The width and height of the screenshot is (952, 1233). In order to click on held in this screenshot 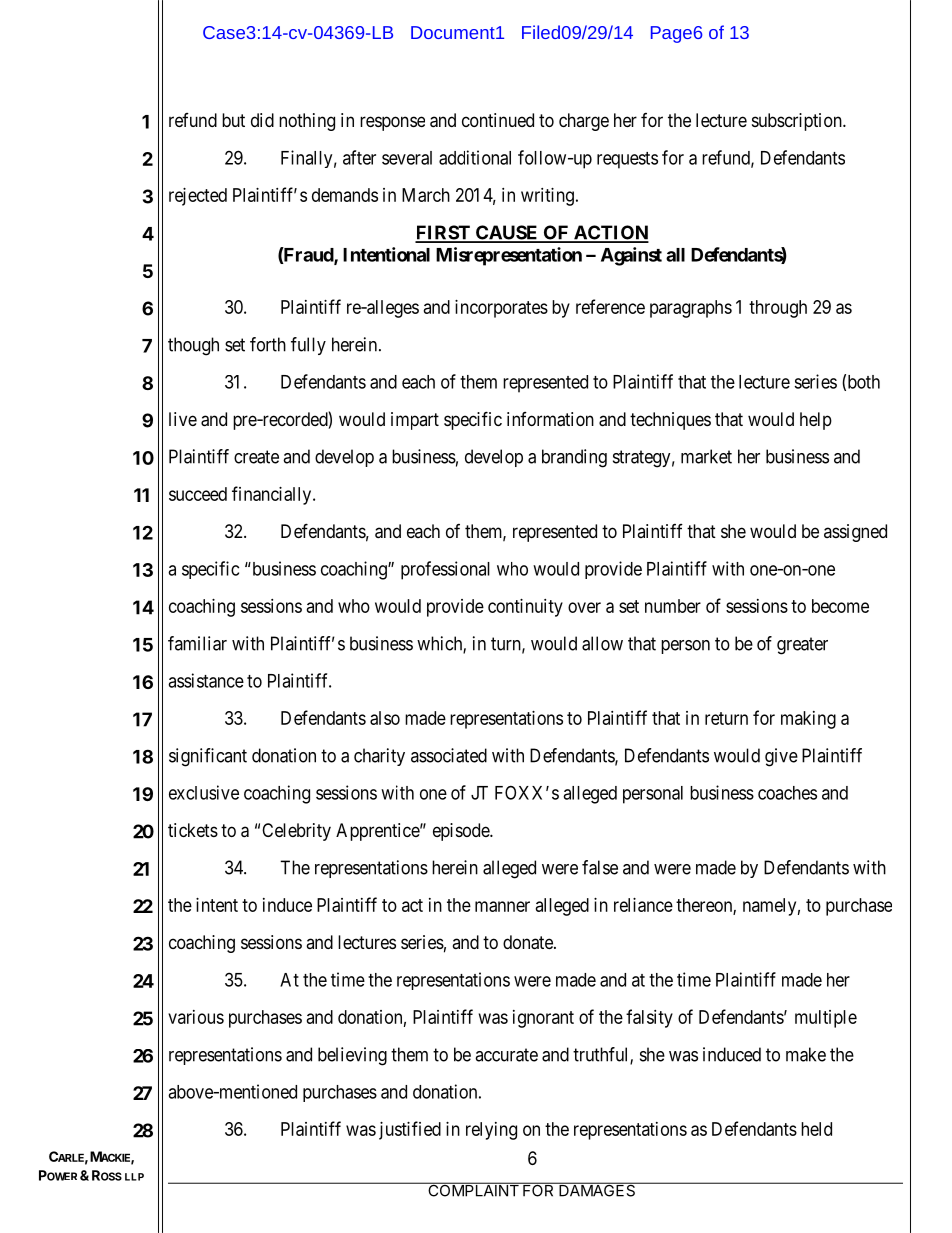, I will do `click(816, 1129)`.
